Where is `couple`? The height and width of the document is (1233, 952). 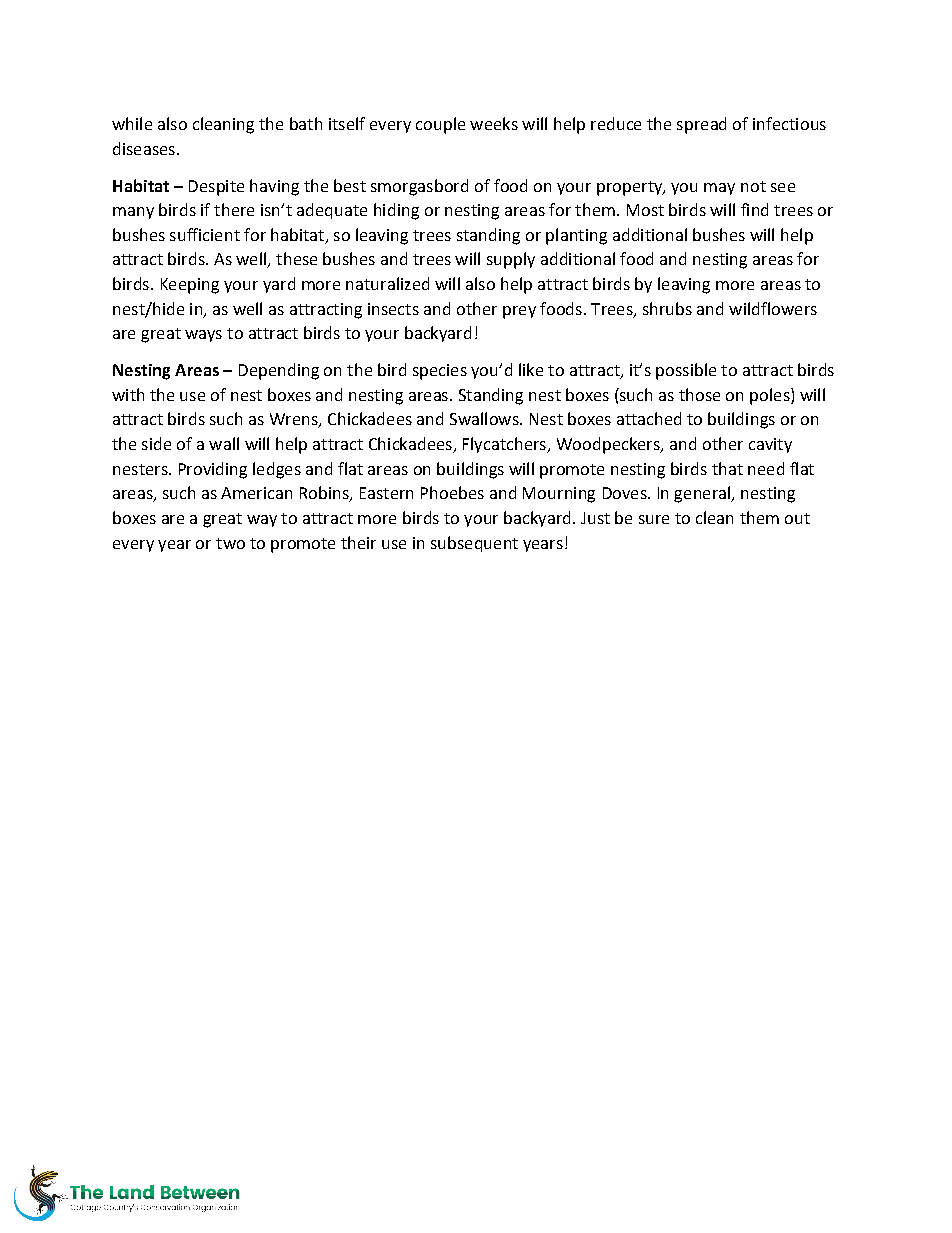 couple is located at coordinates (440, 125).
